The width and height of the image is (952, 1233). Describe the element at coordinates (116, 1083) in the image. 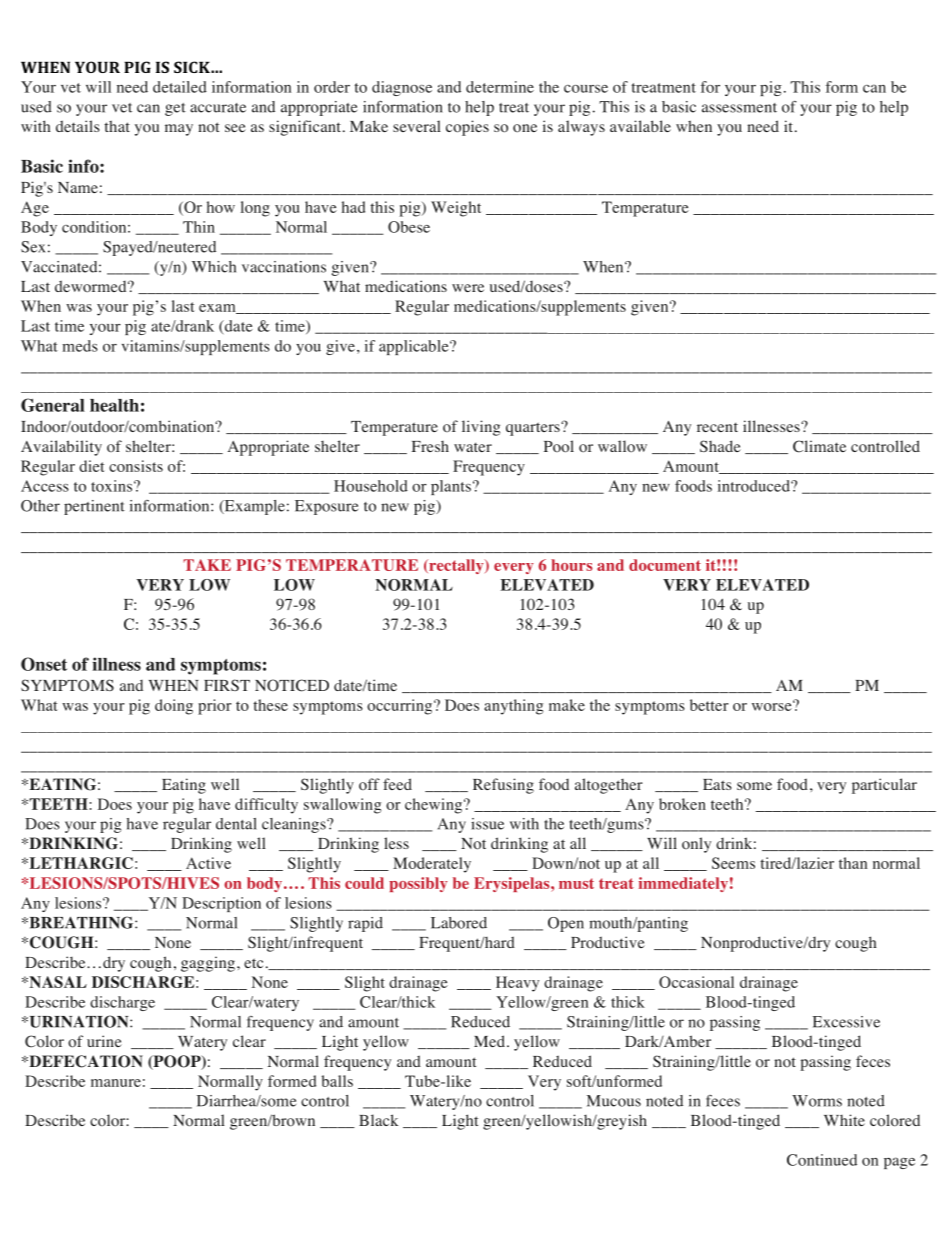

I see `manure` at that location.
